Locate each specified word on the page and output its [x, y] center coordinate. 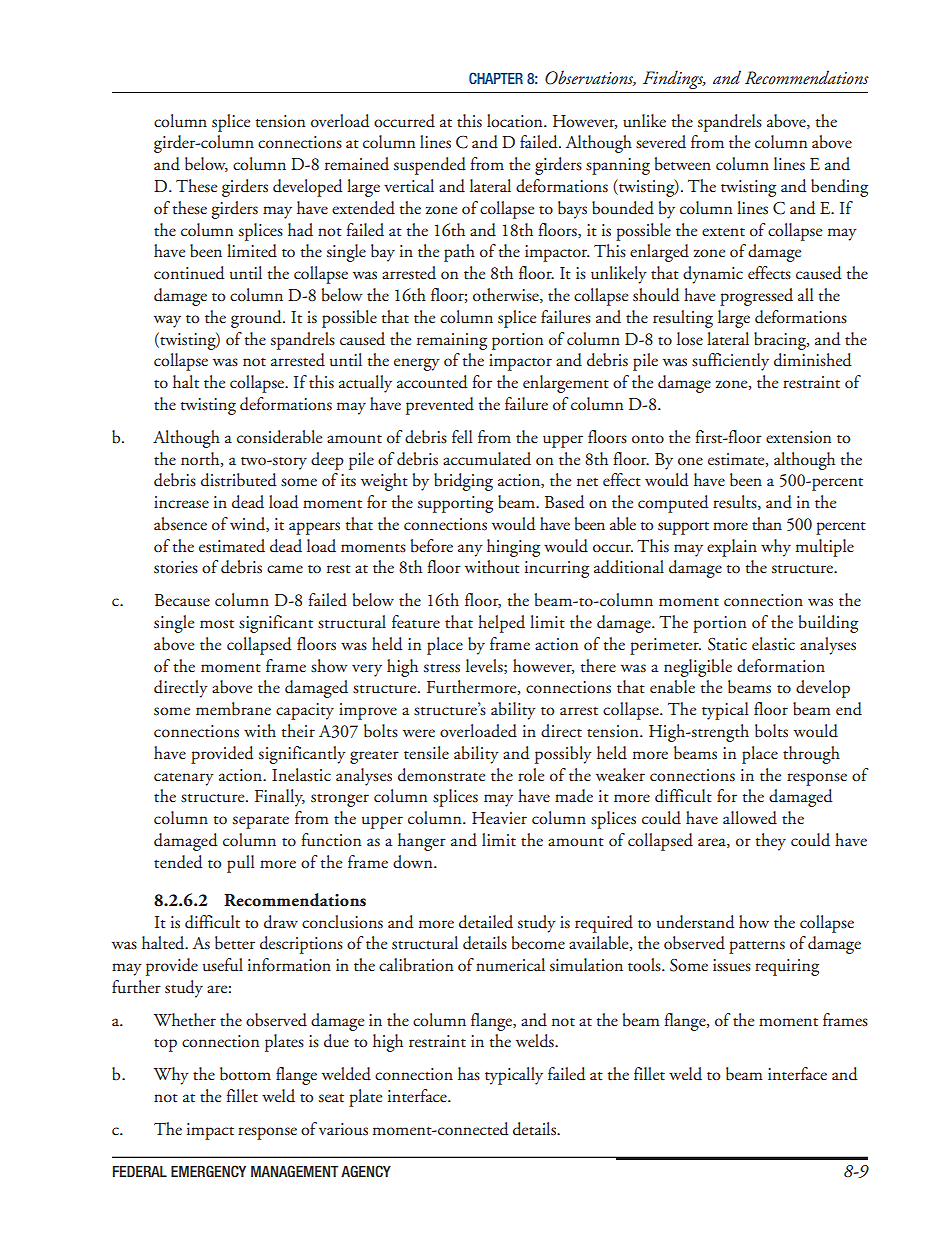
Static [727, 644]
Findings [674, 79]
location [516, 121]
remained [357, 164]
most [217, 624]
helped [501, 624]
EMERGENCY [208, 1171]
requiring [787, 967]
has [469, 1074]
